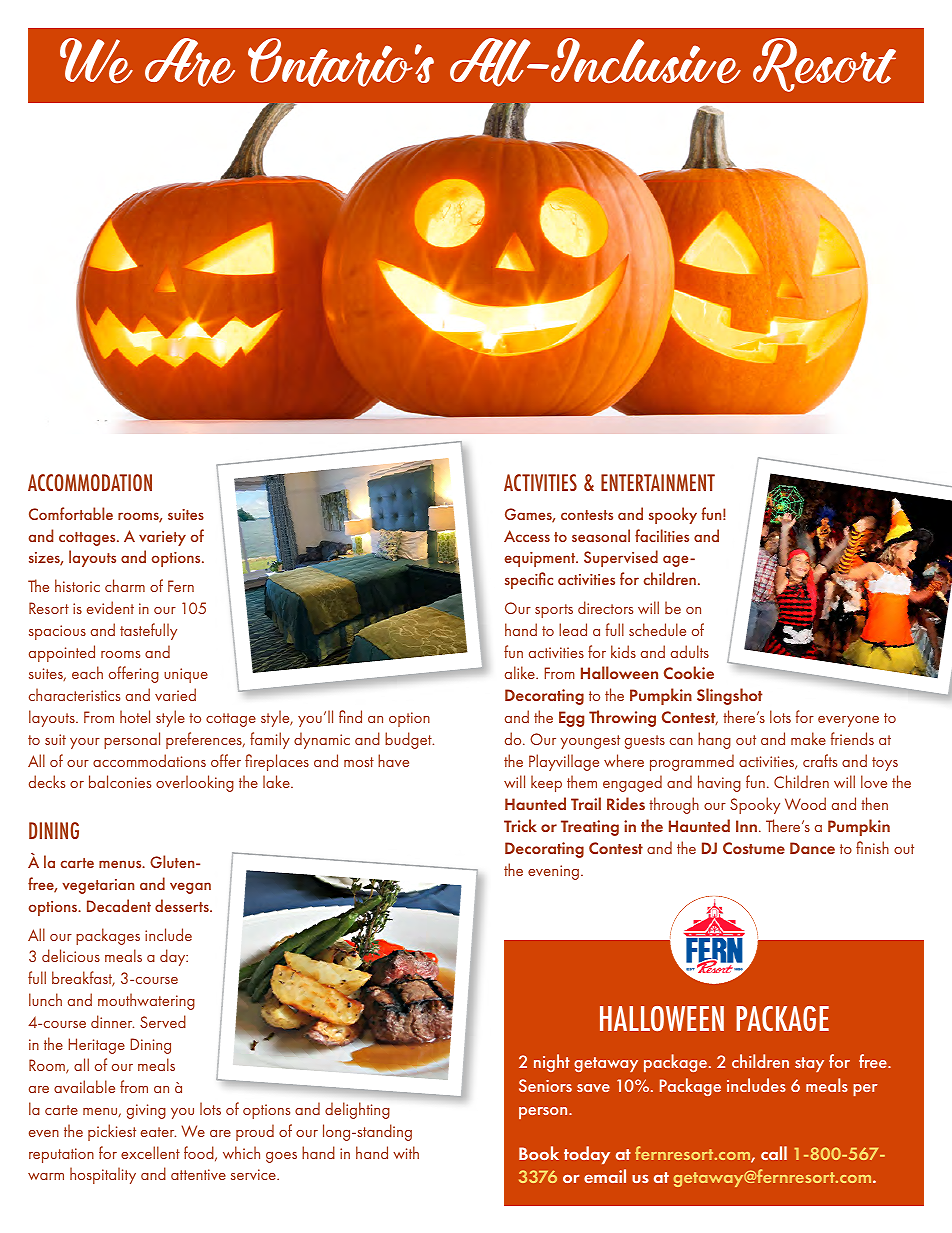 The width and height of the image is (952, 1233). What do you see at coordinates (409, 740) in the image?
I see `budget` at bounding box center [409, 740].
